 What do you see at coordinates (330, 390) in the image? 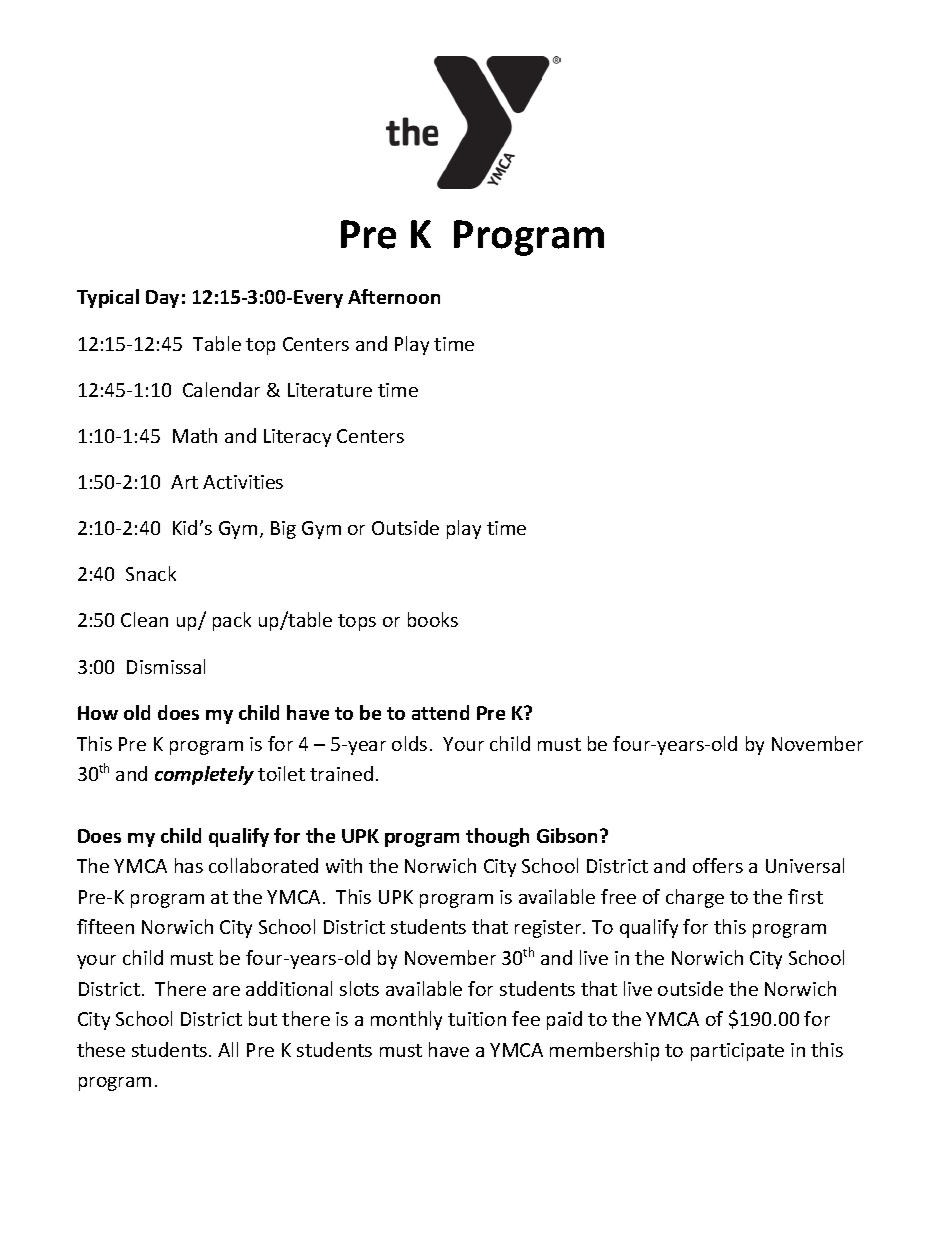
I see `Literature` at bounding box center [330, 390].
